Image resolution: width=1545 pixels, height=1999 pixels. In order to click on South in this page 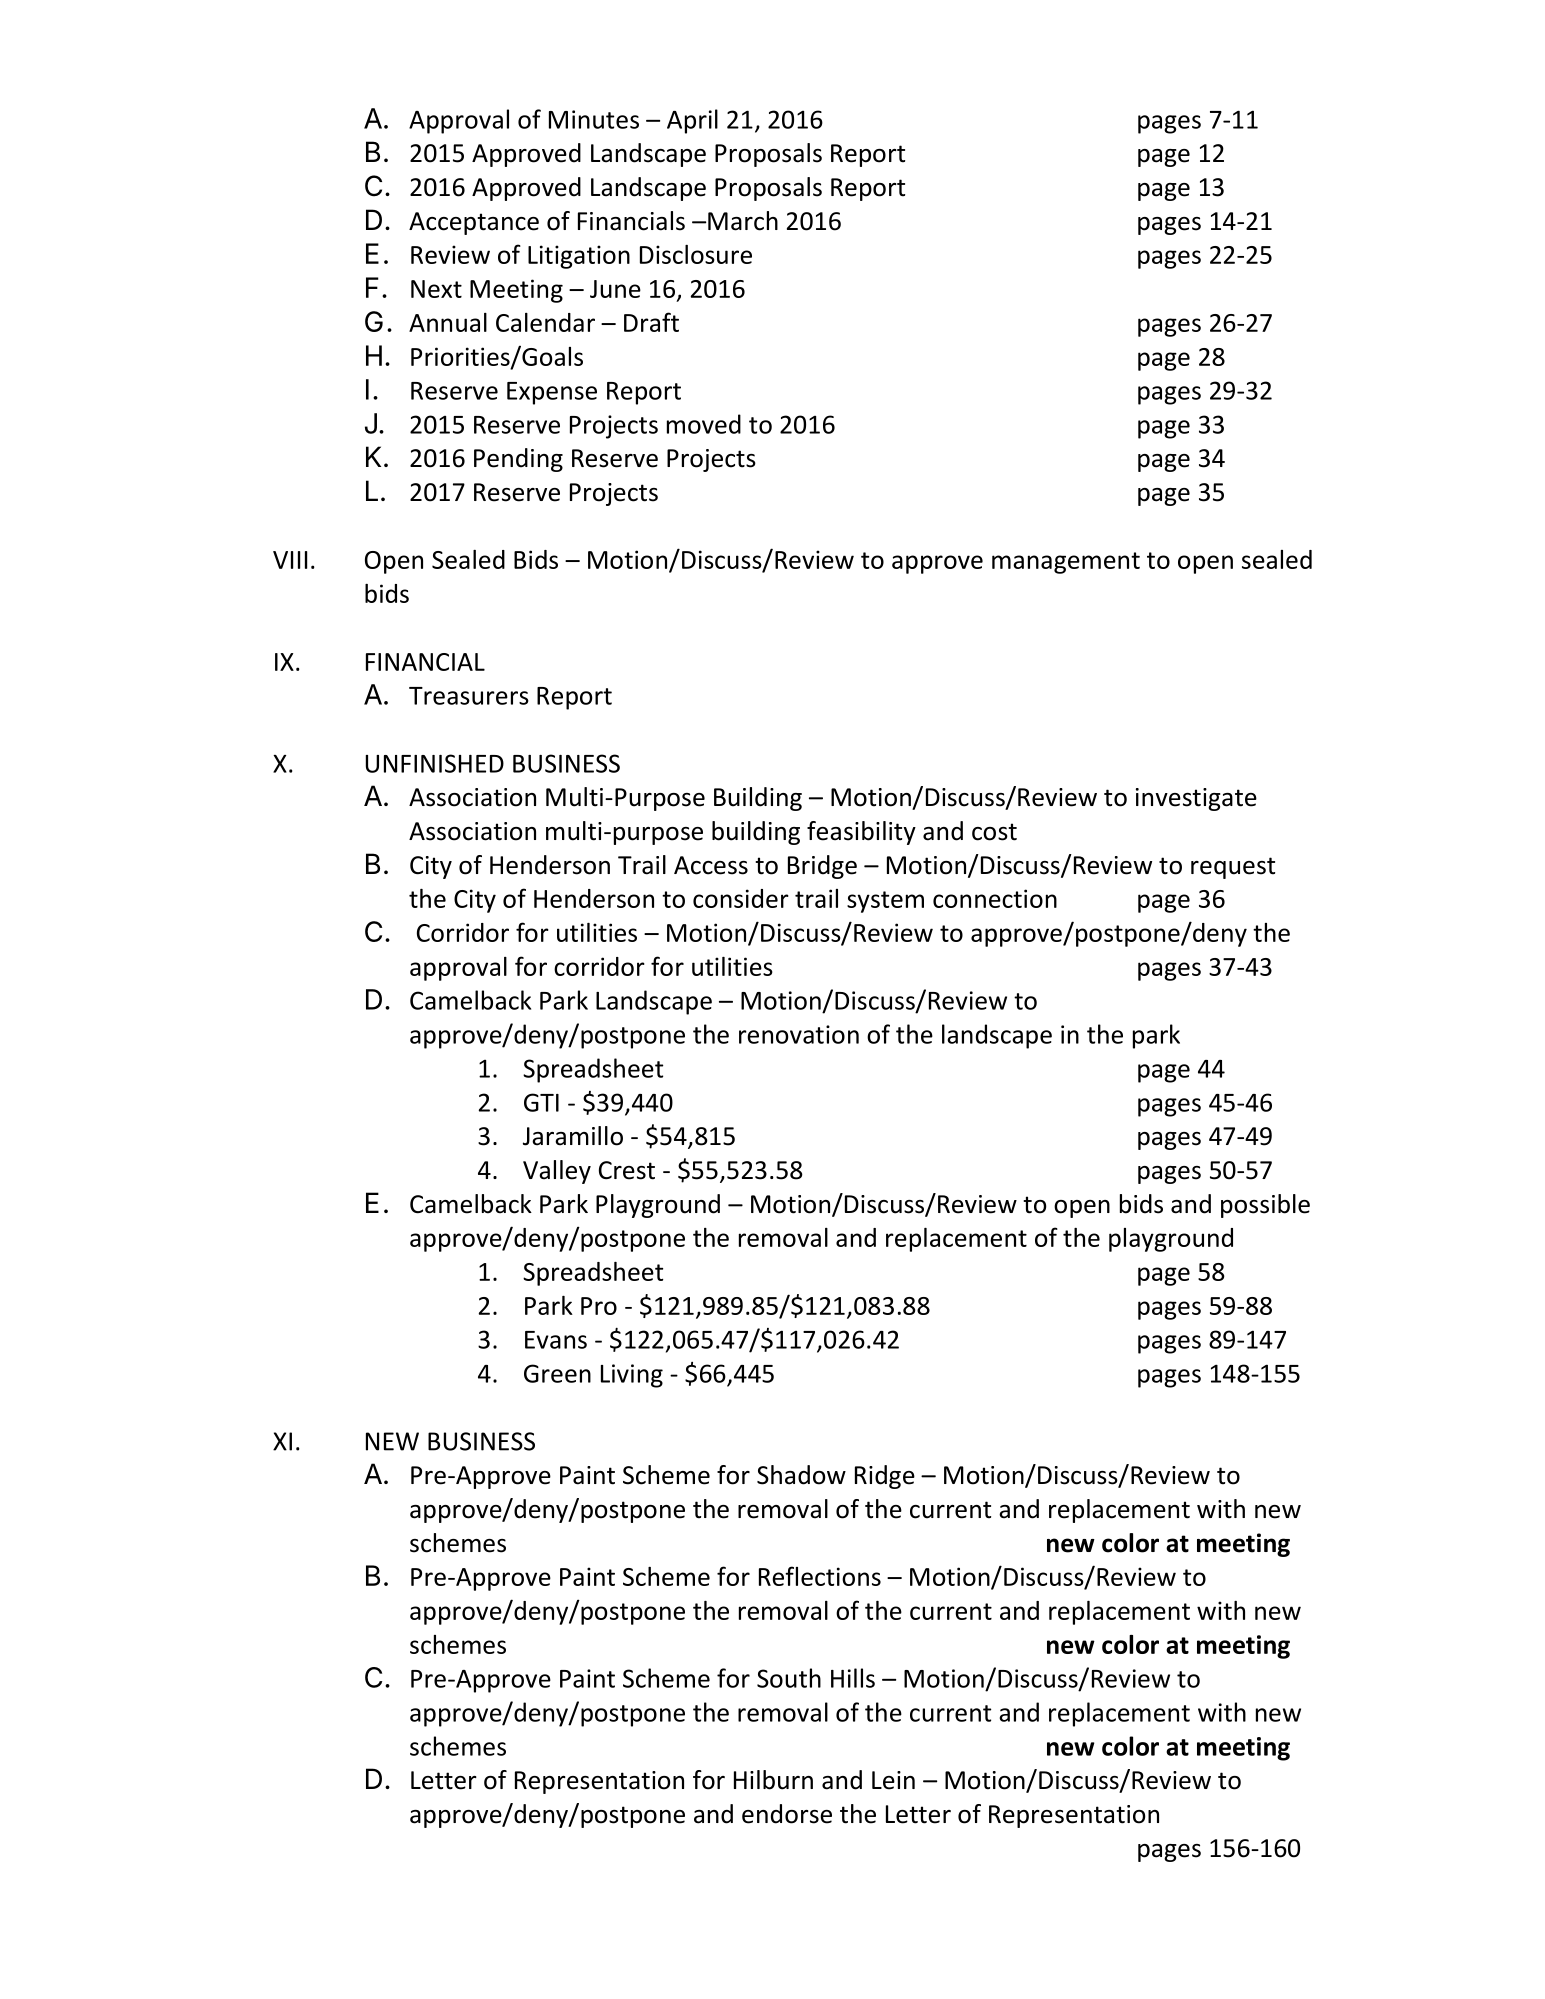, I will do `click(789, 1678)`.
